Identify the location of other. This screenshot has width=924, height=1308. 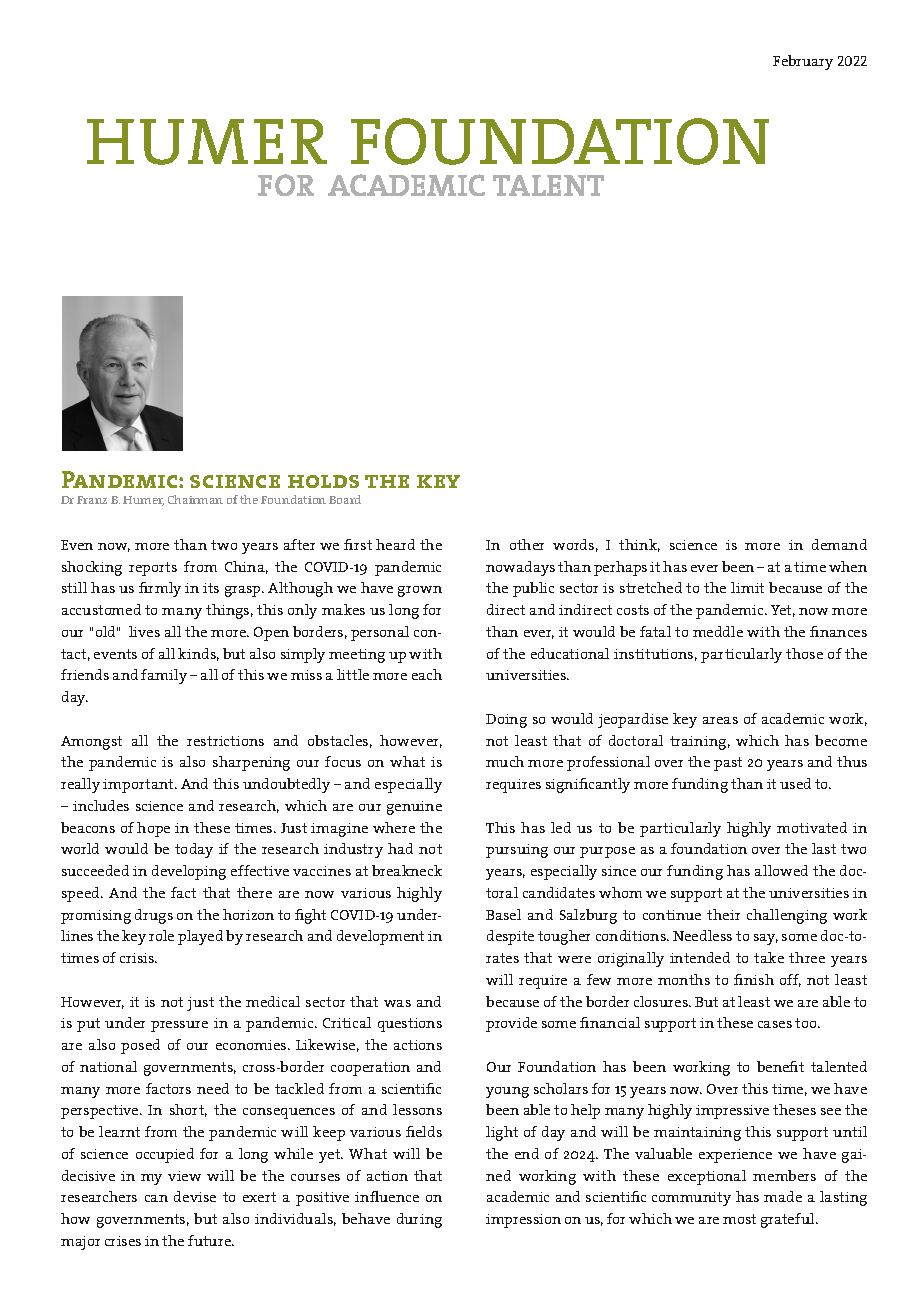
(527, 544).
